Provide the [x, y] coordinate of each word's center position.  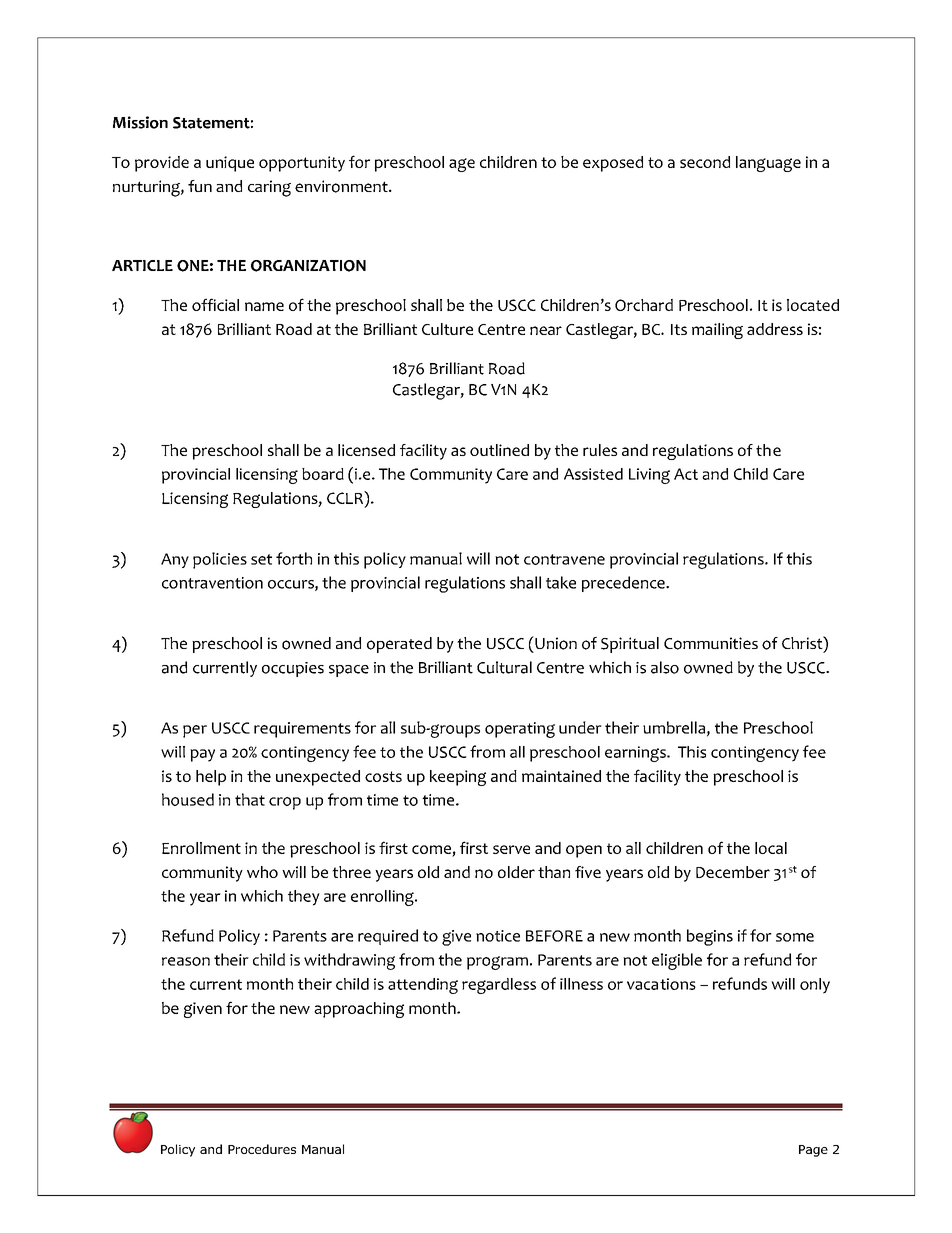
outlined [499, 450]
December [733, 872]
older [516, 872]
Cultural [504, 667]
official [215, 304]
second [705, 162]
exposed [613, 164]
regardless [499, 986]
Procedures [262, 1149]
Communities [711, 643]
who [262, 872]
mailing [717, 331]
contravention [212, 583]
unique [230, 164]
